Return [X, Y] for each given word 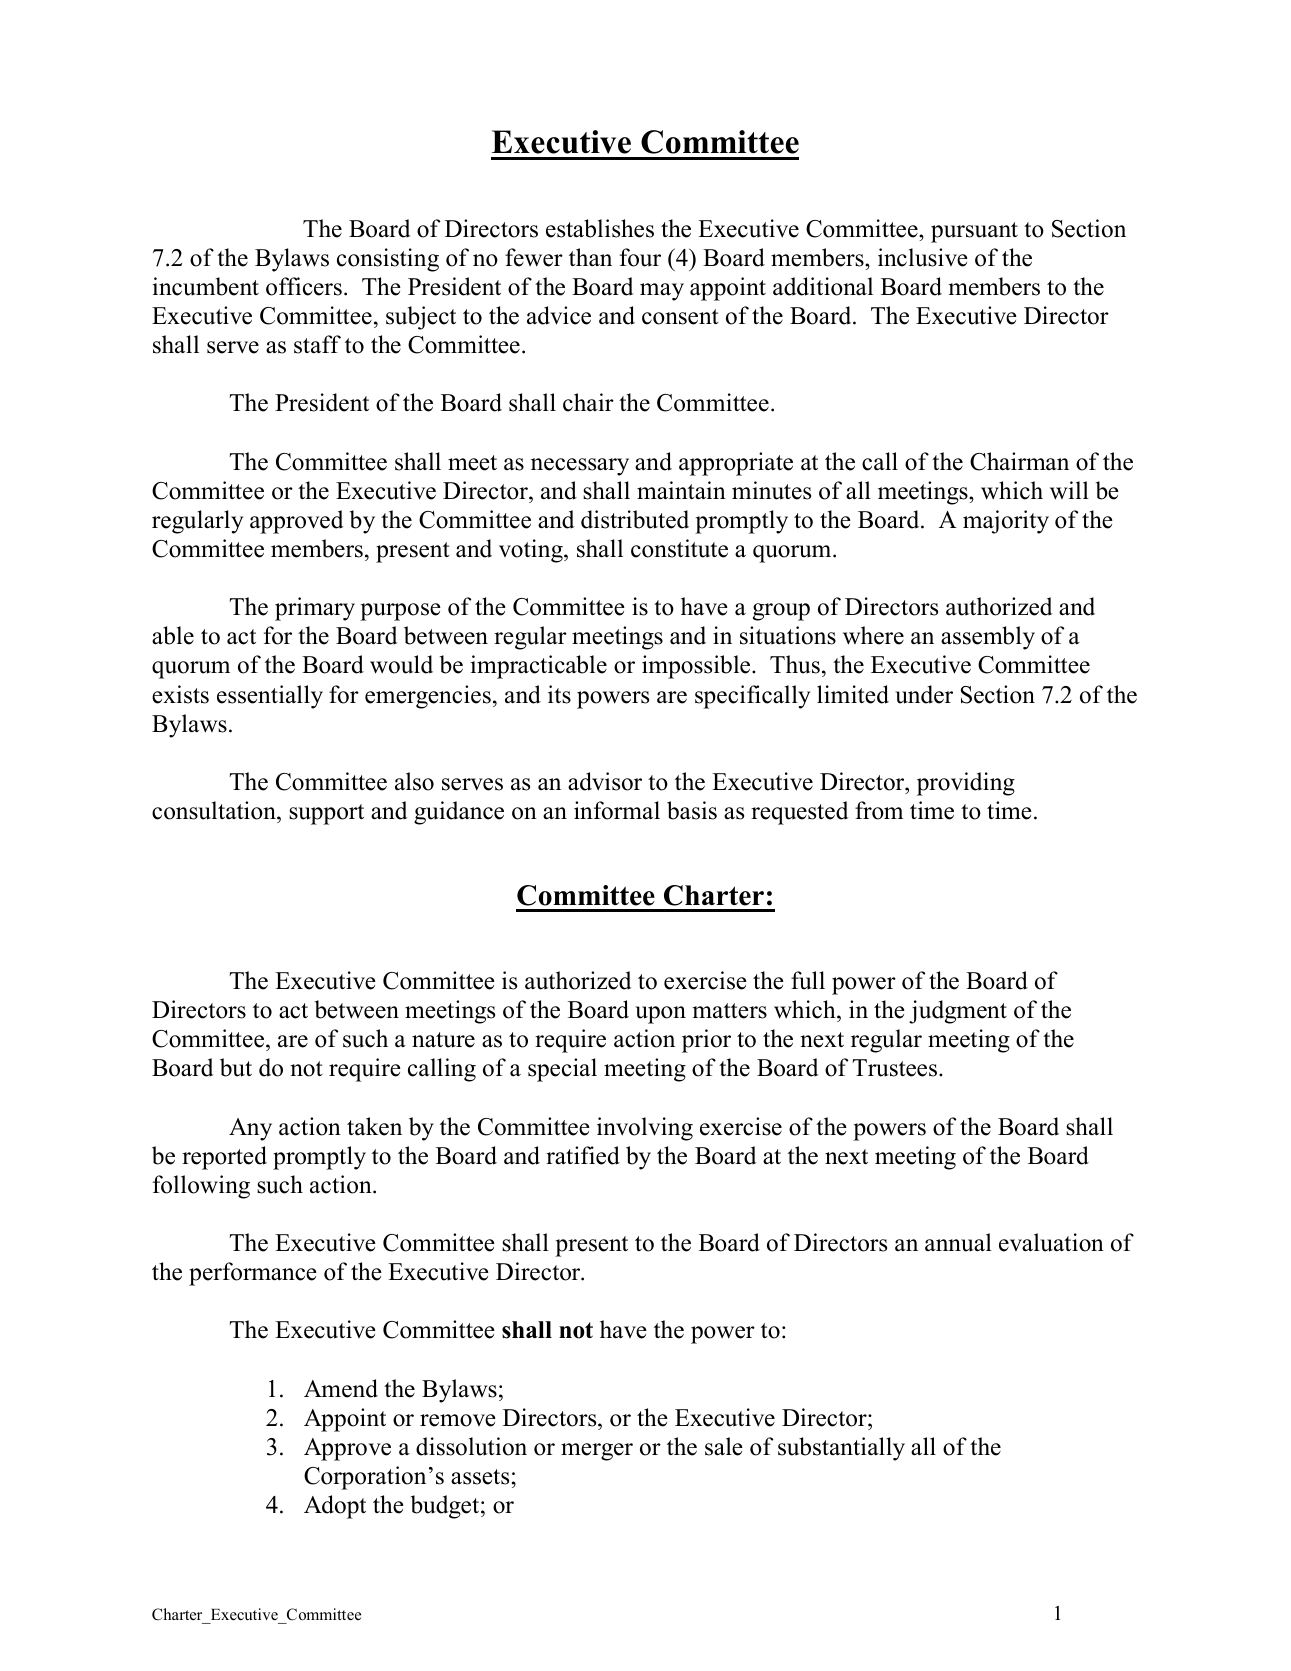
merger [597, 1452]
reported [224, 1158]
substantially [841, 1449]
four [640, 257]
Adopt [335, 1507]
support [326, 814]
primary [315, 609]
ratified [583, 1155]
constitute [679, 548]
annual [958, 1242]
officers [304, 286]
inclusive [923, 257]
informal [617, 810]
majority [1006, 522]
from [879, 810]
